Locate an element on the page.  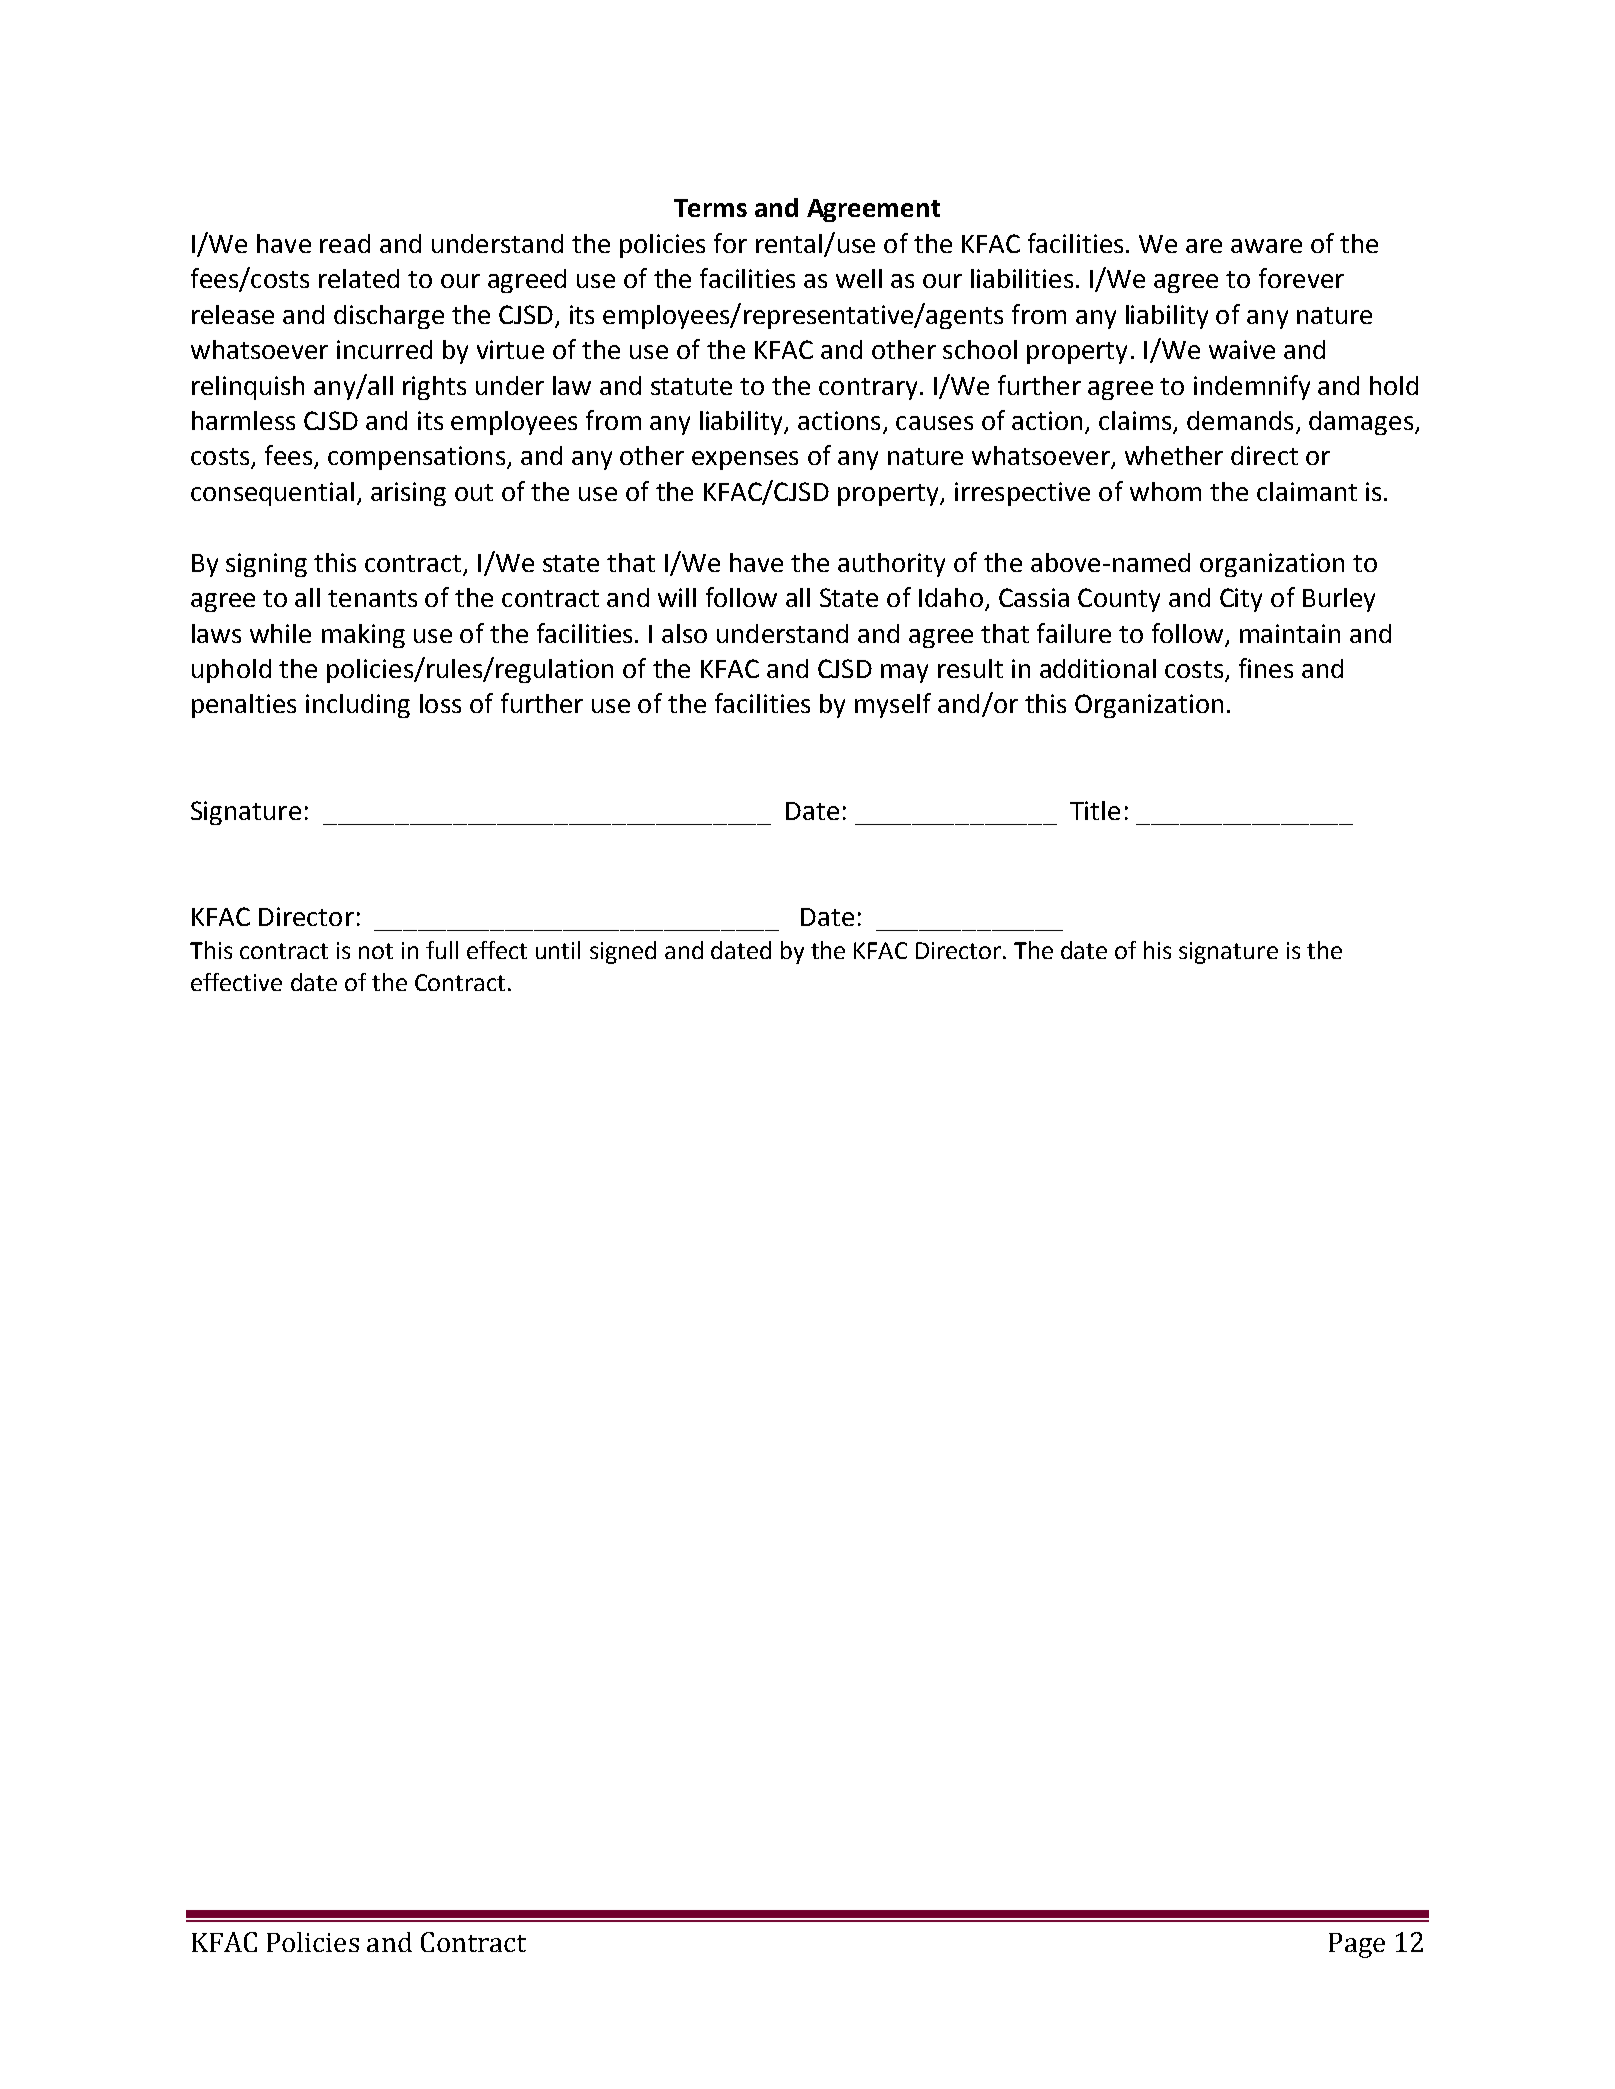
tenants is located at coordinates (372, 598).
